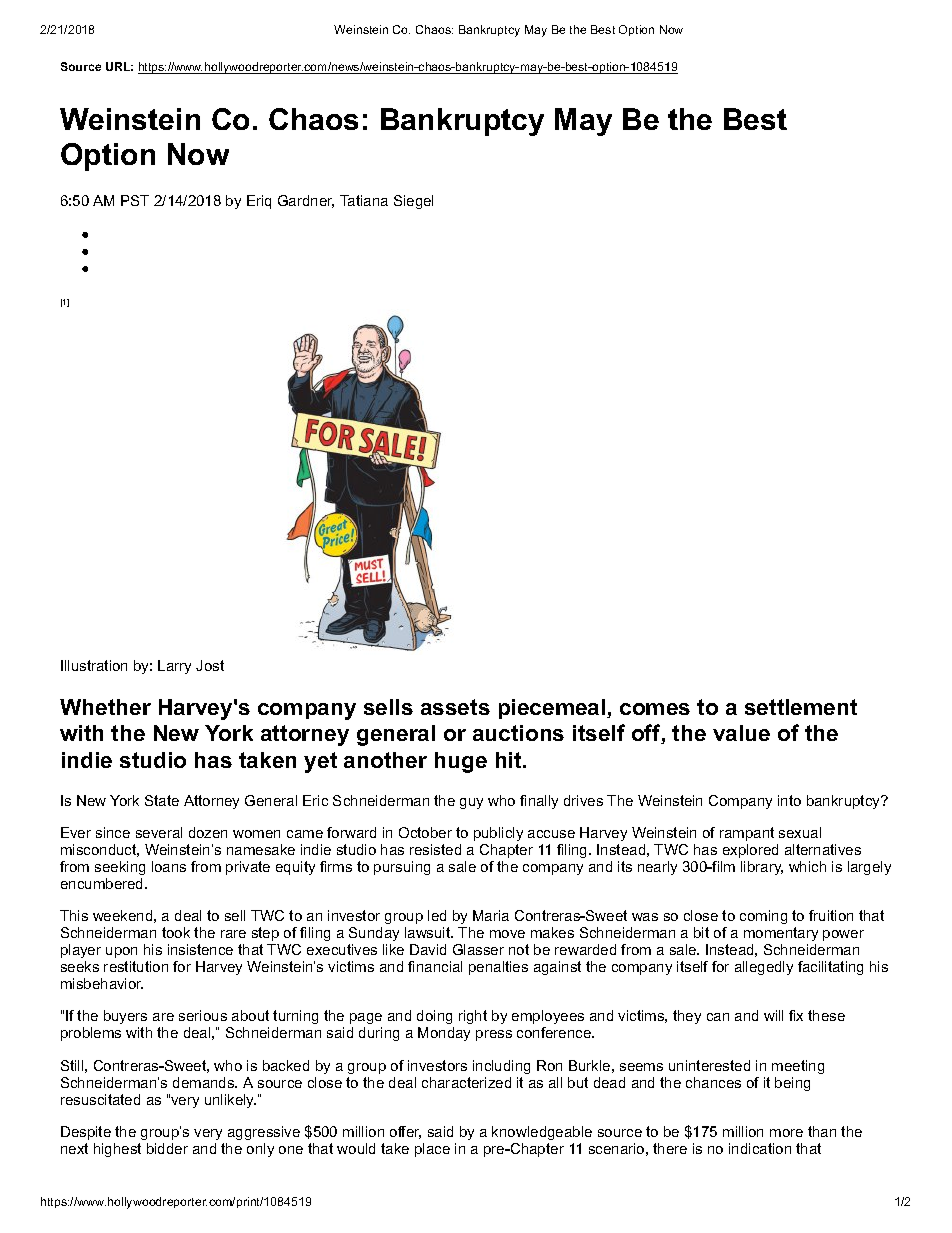 This page has height=1233, width=952. Describe the element at coordinates (364, 200) in the page. I see `Tatiana` at that location.
